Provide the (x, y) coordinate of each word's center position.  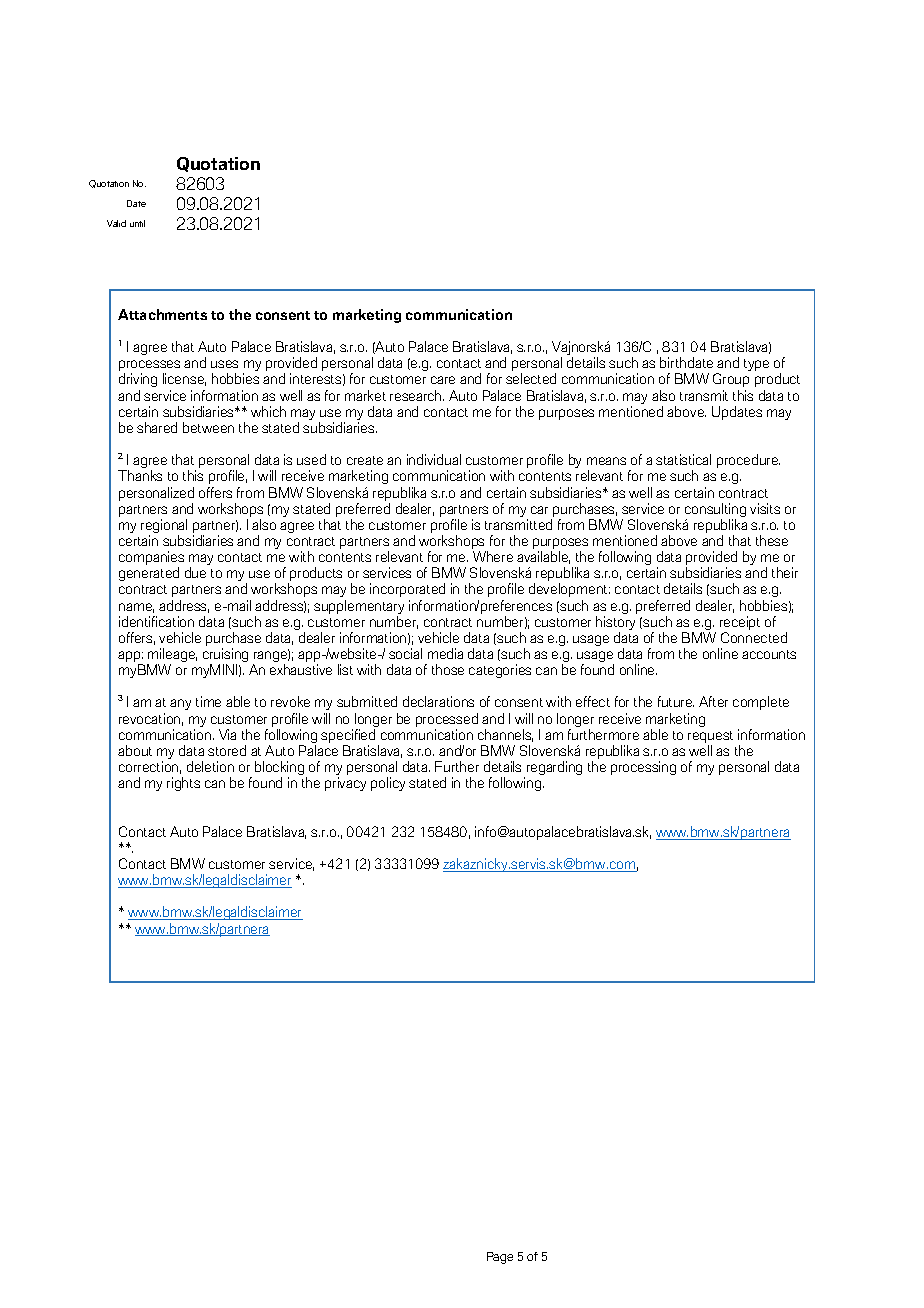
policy (388, 784)
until (137, 223)
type (756, 365)
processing (643, 768)
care (443, 380)
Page (500, 1258)
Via (227, 734)
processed (447, 720)
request (710, 737)
